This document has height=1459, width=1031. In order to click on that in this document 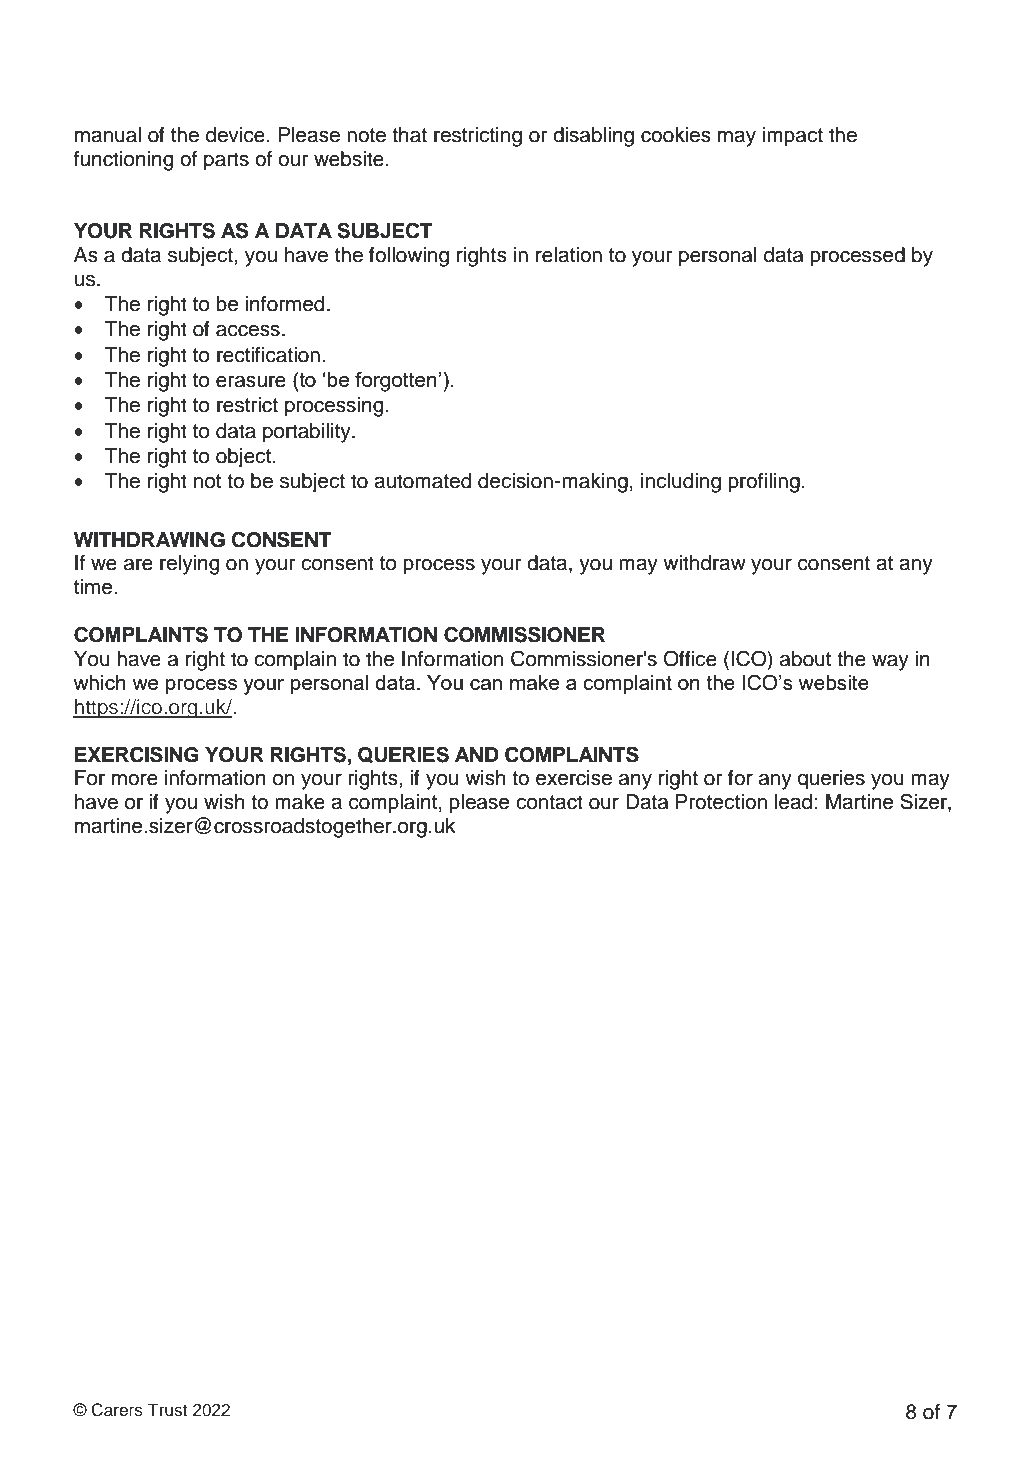, I will do `click(409, 135)`.
